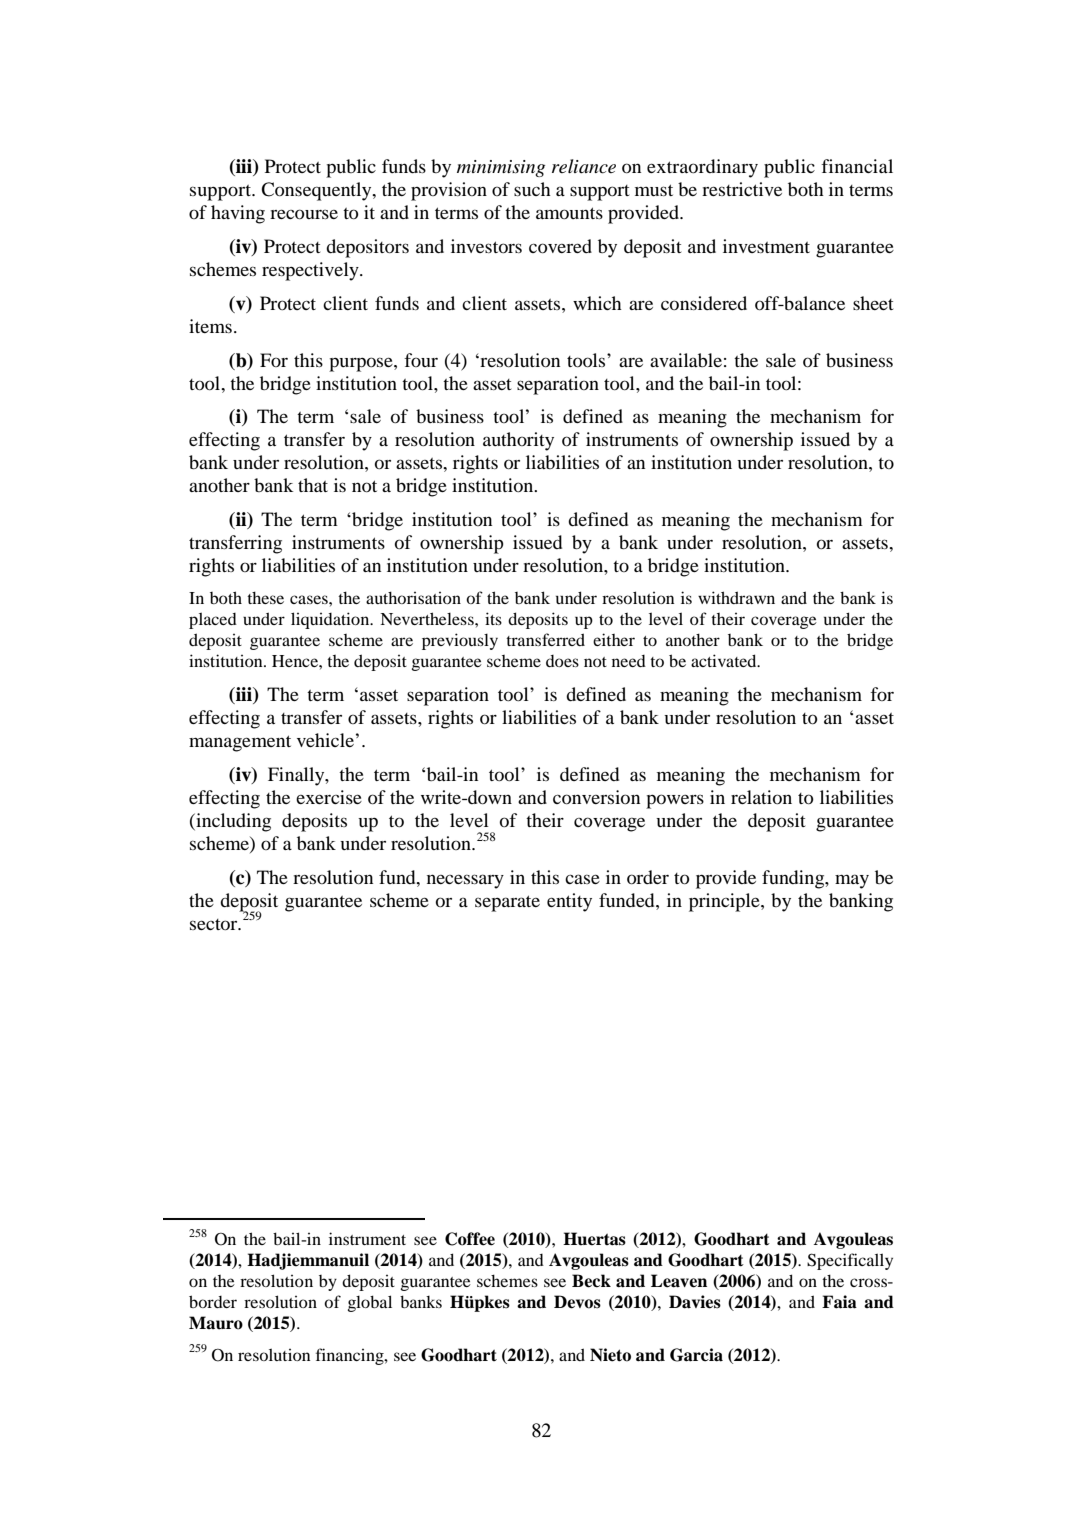 Image resolution: width=1083 pixels, height=1531 pixels. I want to click on Devos, so click(577, 1302).
